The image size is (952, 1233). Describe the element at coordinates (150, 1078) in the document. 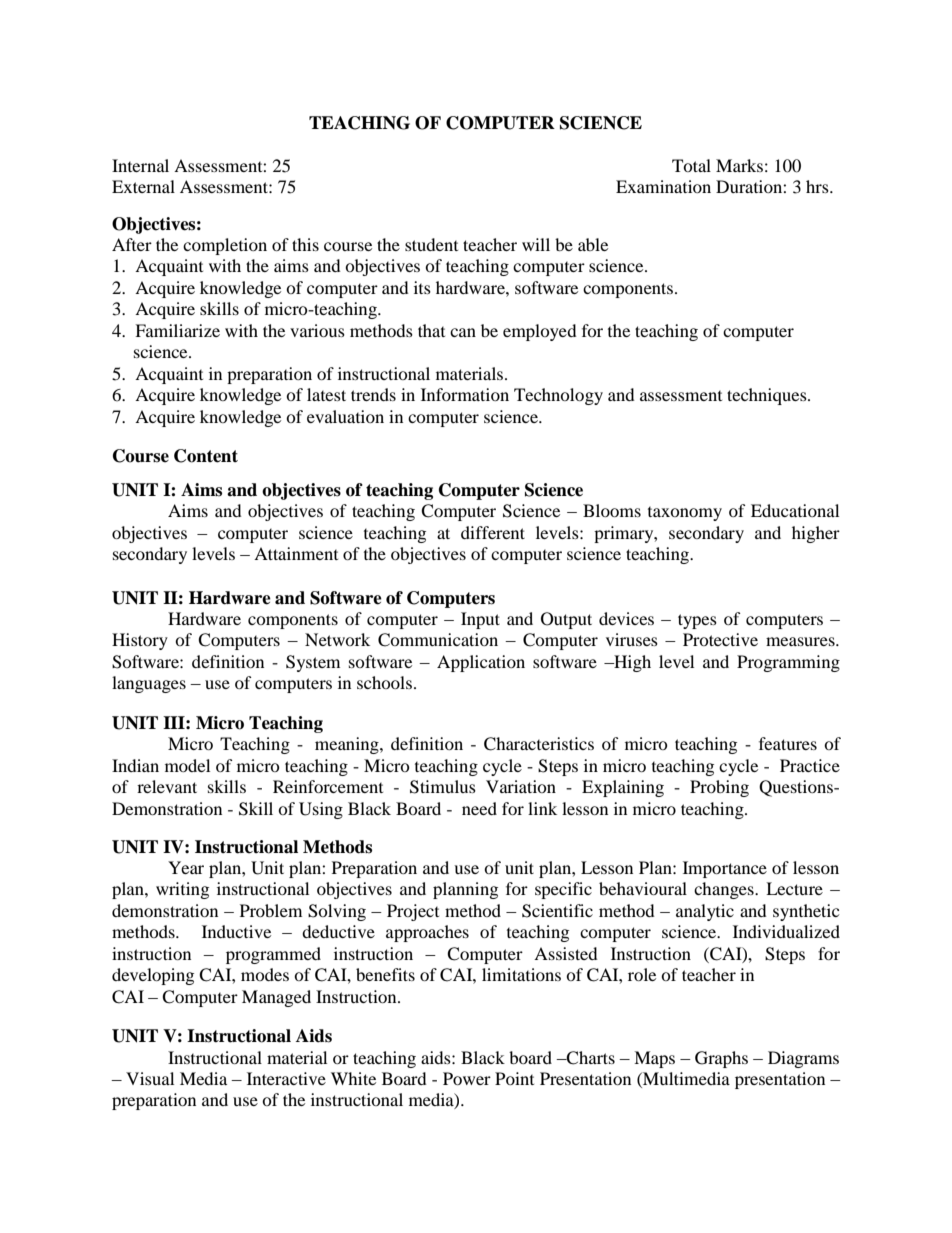

I see `Visual` at that location.
